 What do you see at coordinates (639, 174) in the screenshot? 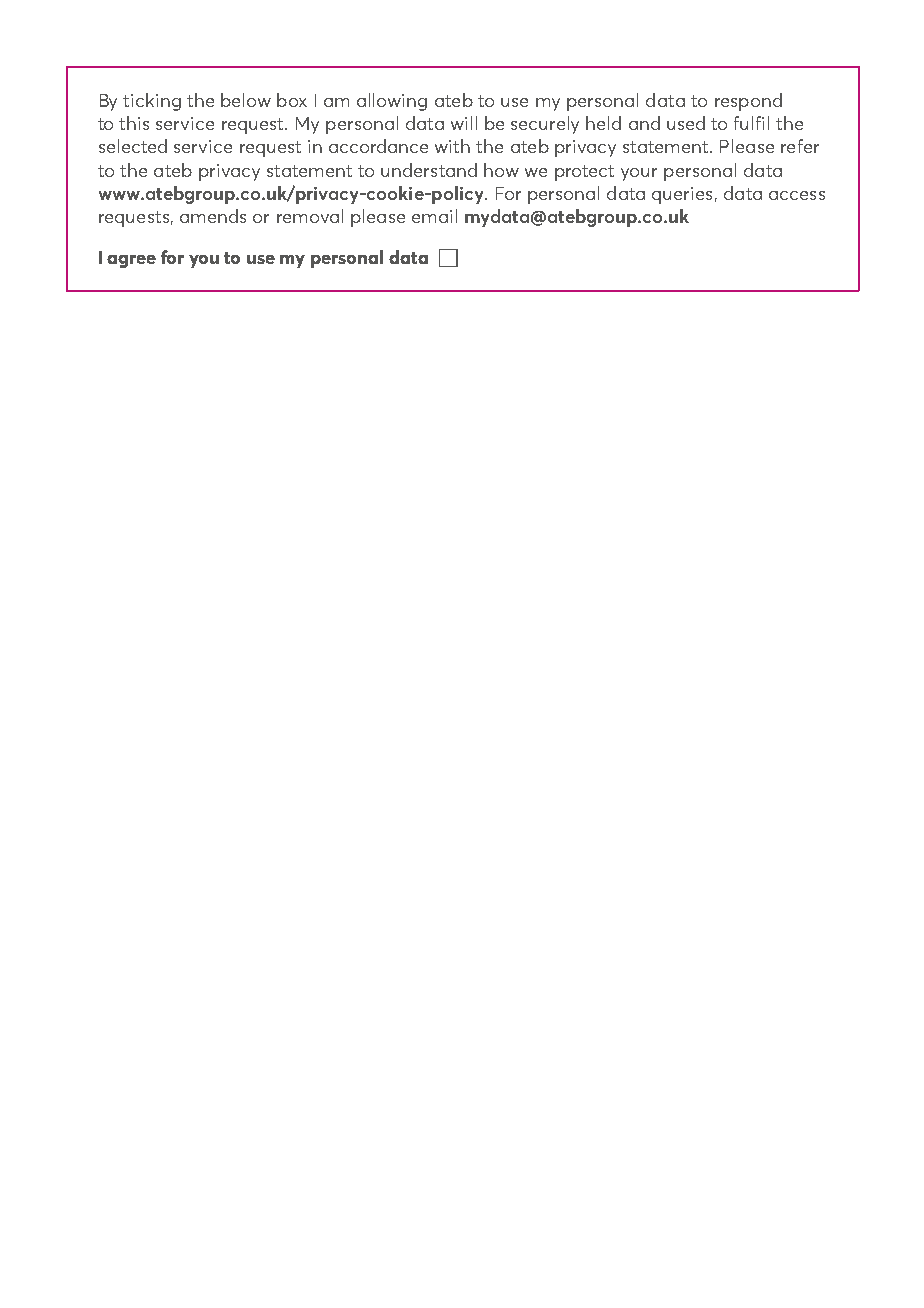
I see `your` at bounding box center [639, 174].
